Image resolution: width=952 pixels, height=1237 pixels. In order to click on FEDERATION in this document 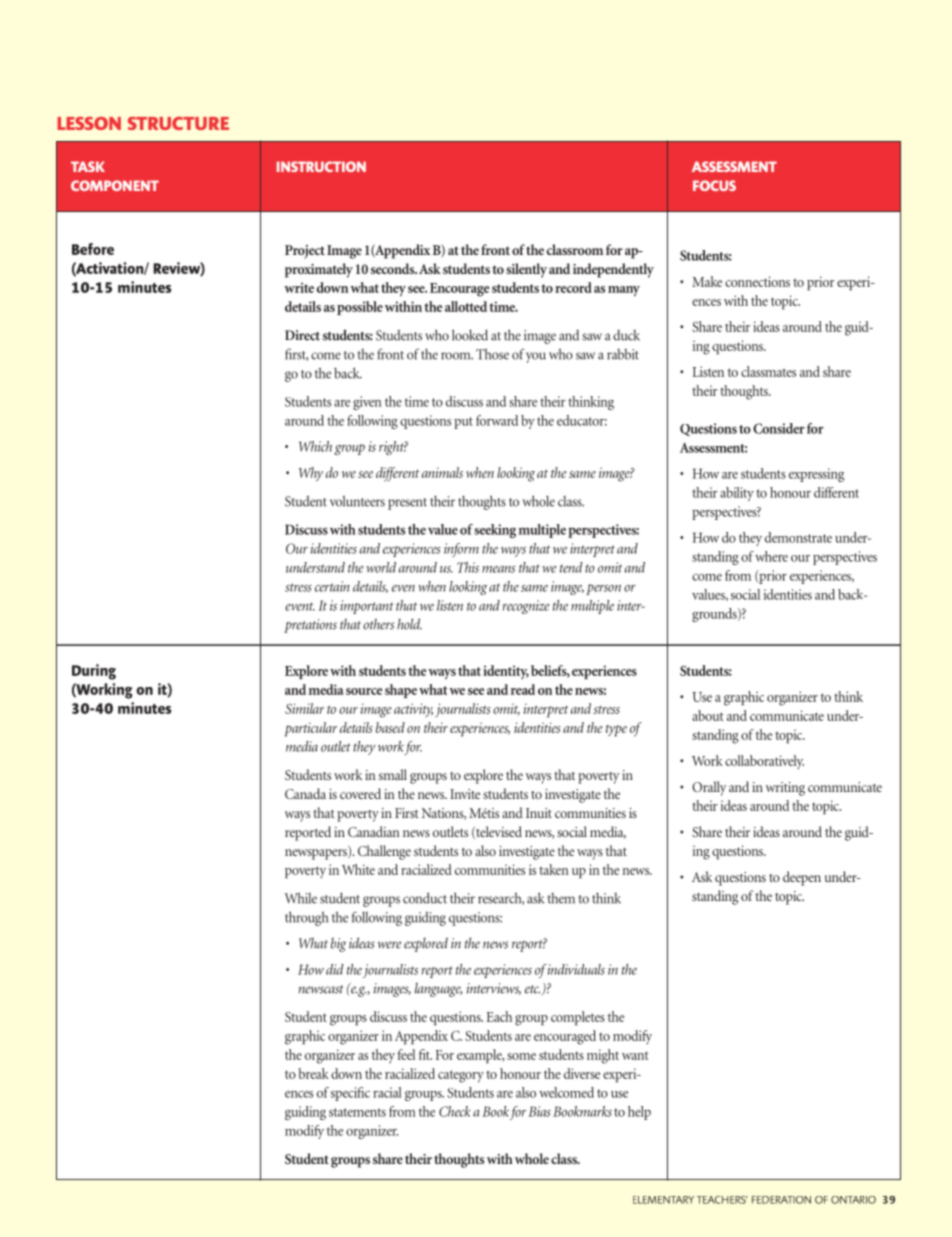, I will do `click(781, 1200)`.
